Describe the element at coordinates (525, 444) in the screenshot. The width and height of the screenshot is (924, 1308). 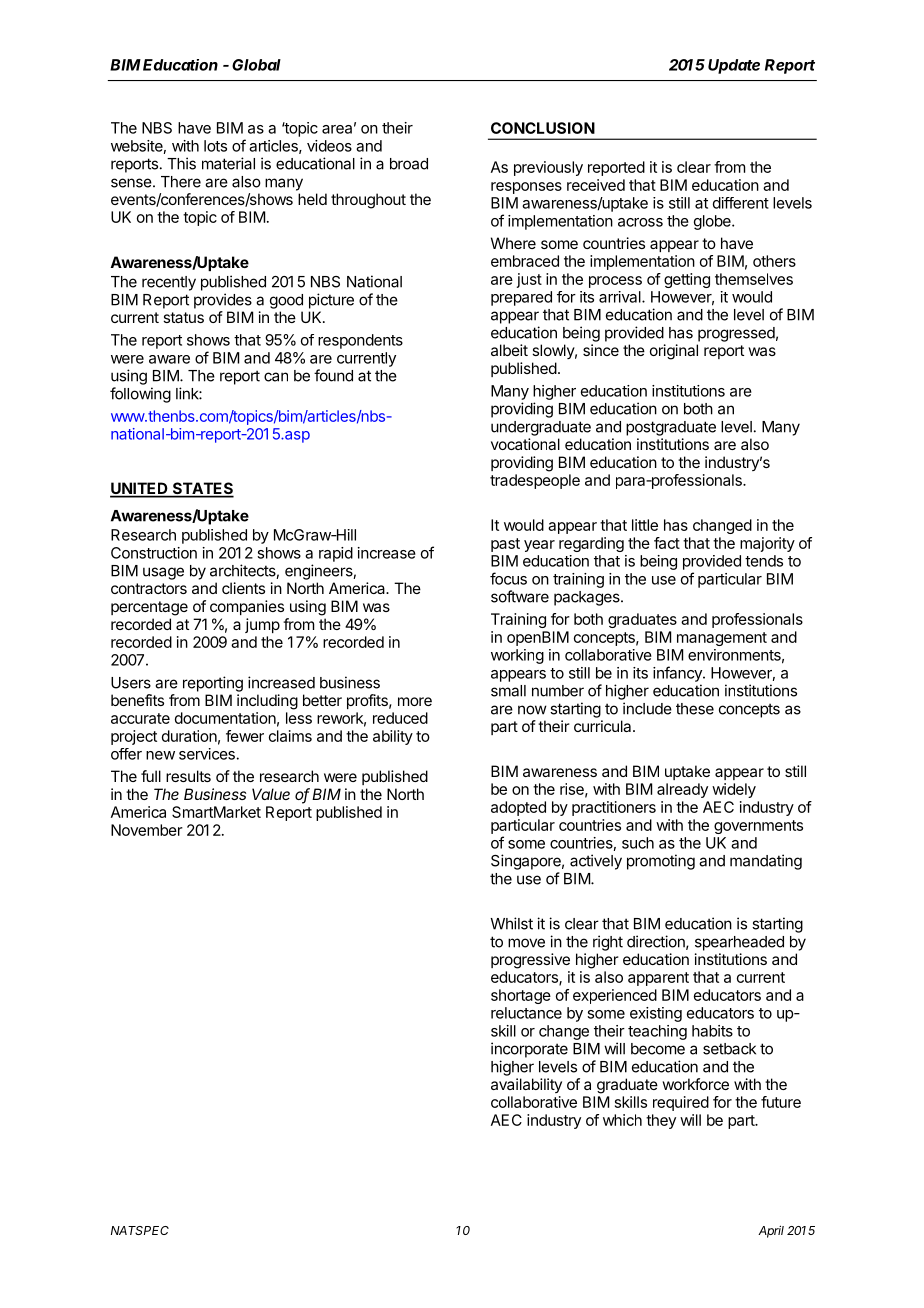
I see `vocational` at that location.
